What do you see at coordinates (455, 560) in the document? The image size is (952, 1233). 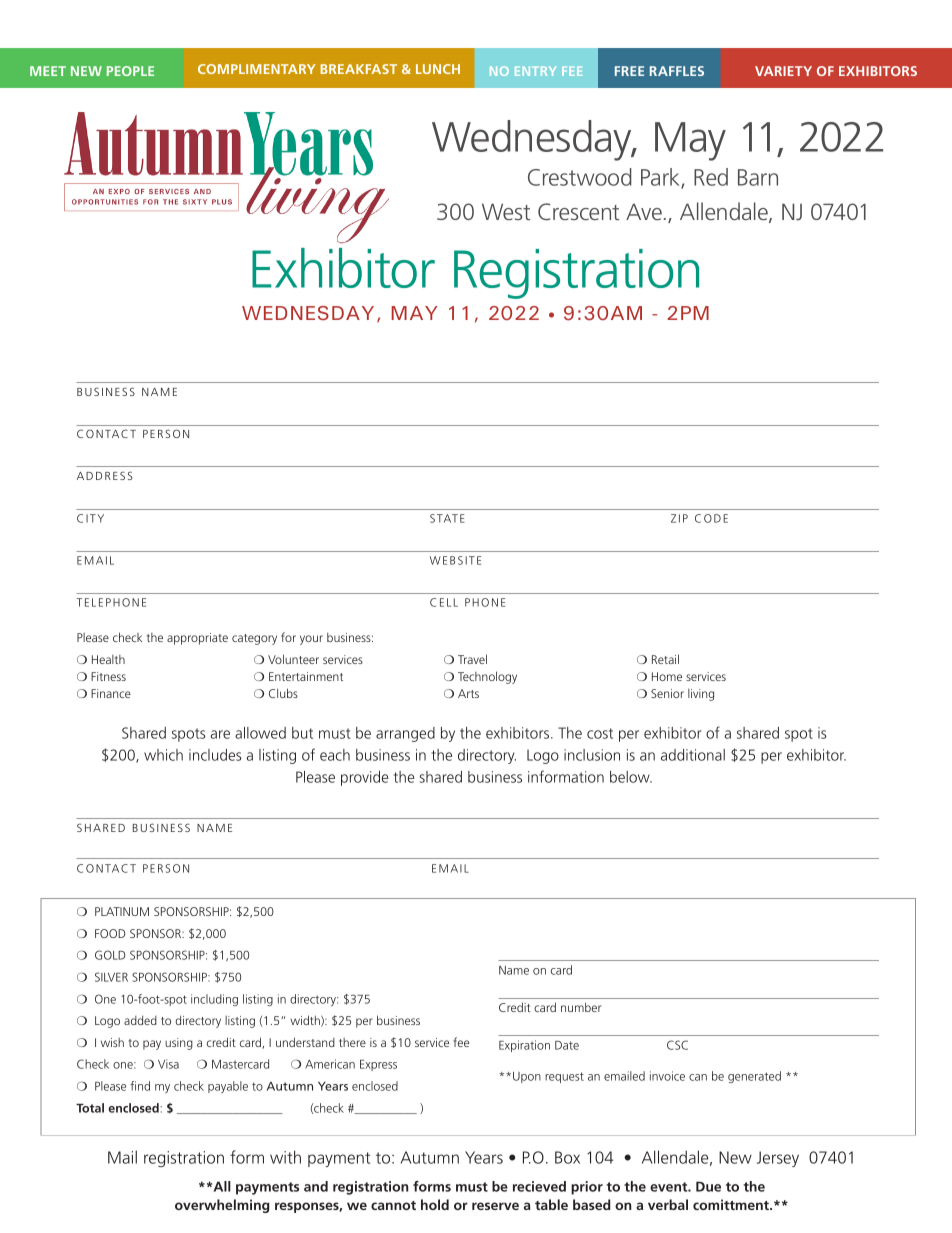 I see `WEBSITE` at bounding box center [455, 560].
